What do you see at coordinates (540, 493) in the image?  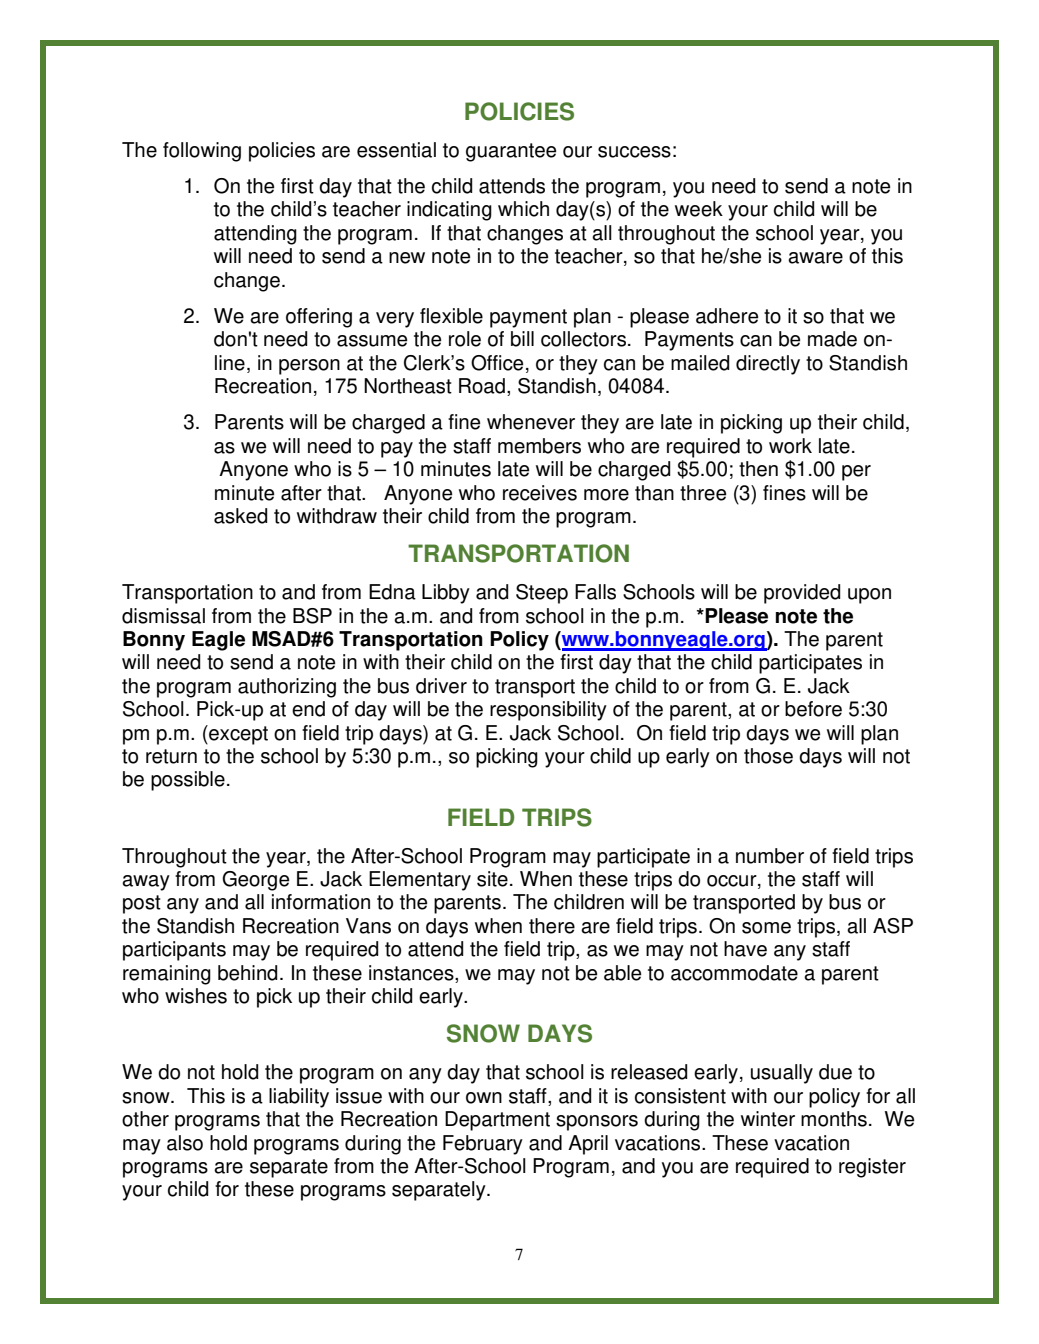 I see `receives` at bounding box center [540, 493].
